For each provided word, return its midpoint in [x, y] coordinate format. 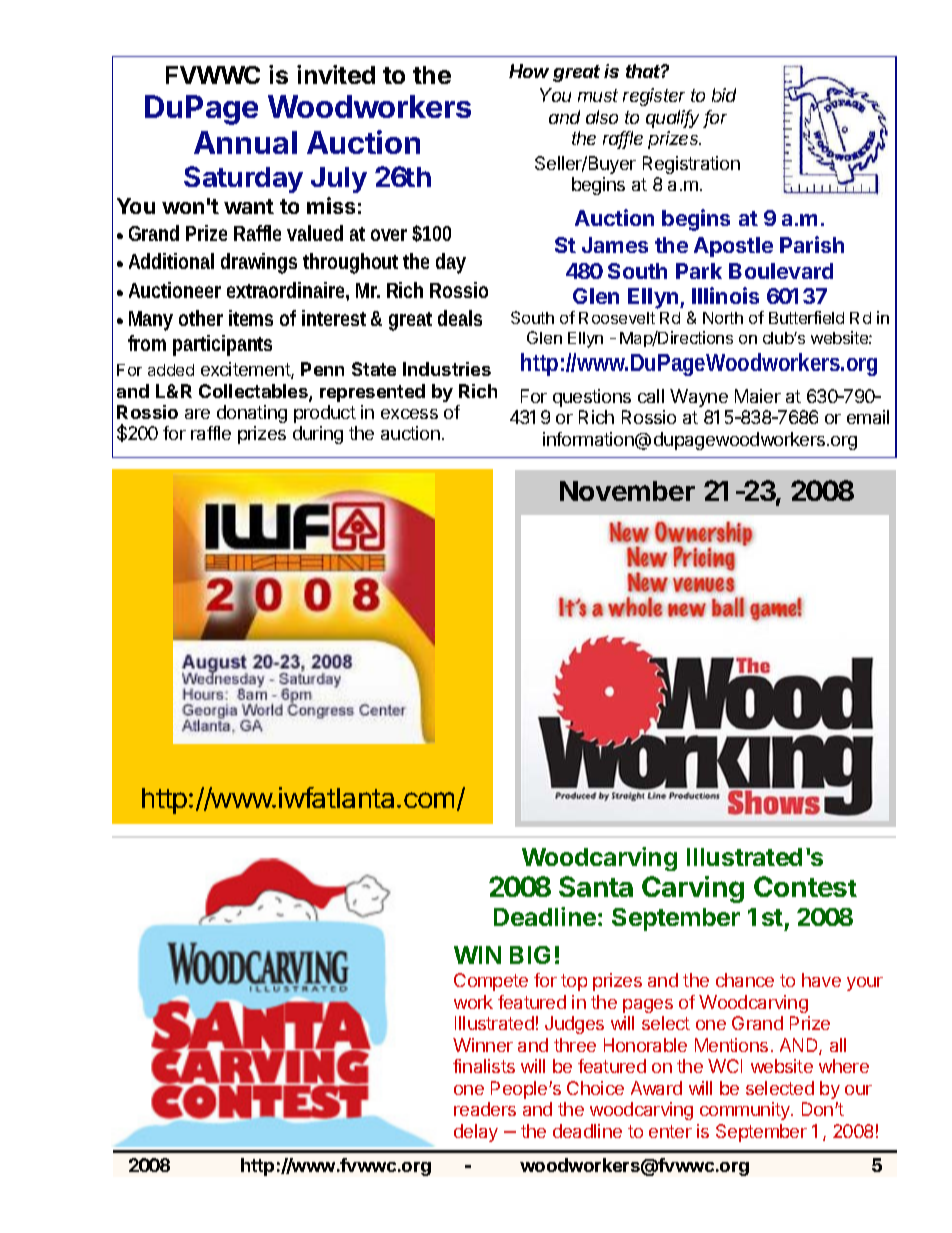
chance [745, 980]
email [868, 417]
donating [252, 414]
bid [724, 95]
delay [476, 1133]
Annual [245, 142]
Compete [491, 982]
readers [485, 1109]
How [529, 71]
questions [592, 398]
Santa [596, 886]
